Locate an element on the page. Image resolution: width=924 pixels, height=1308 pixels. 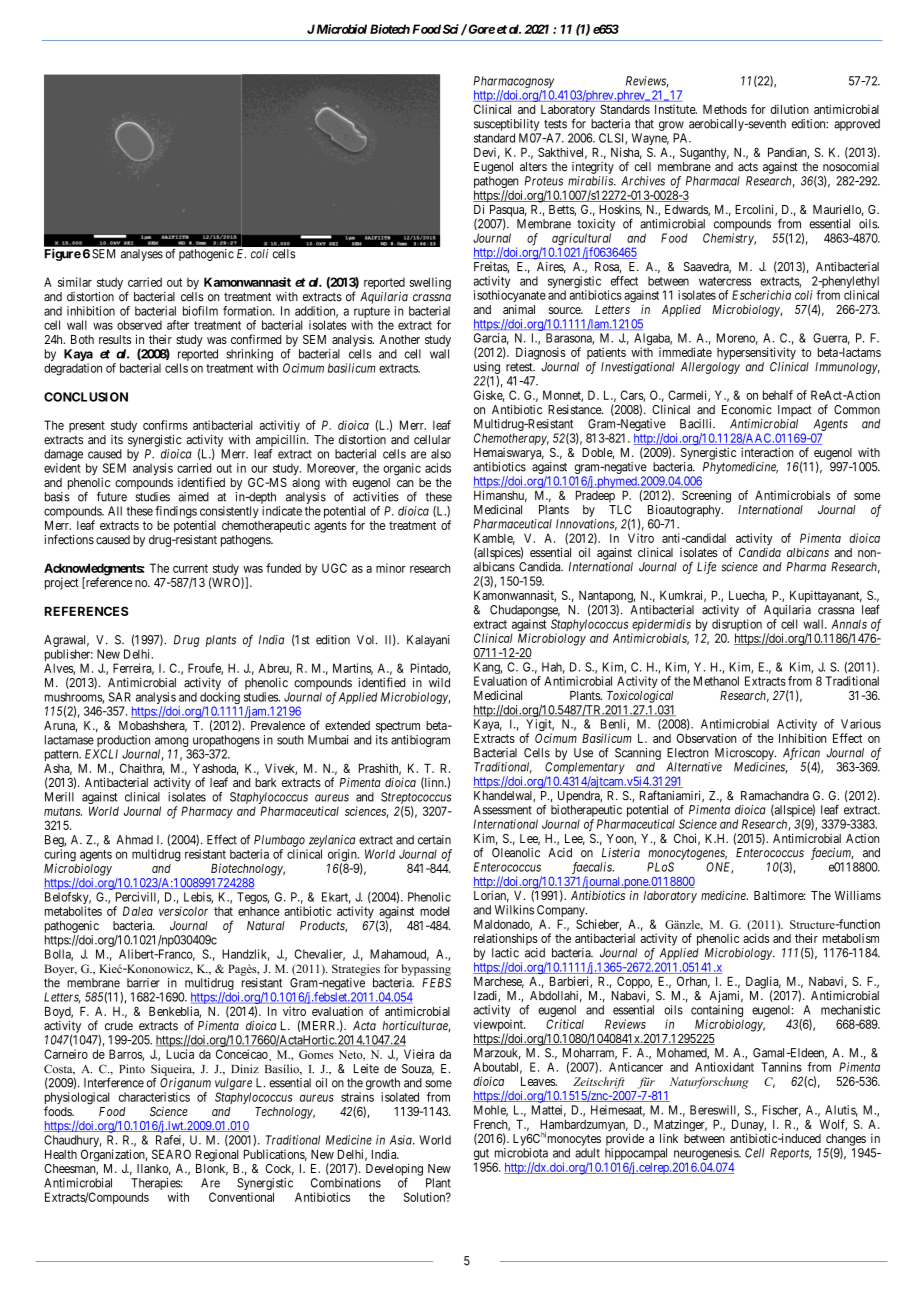
dilution is located at coordinates (790, 109).
